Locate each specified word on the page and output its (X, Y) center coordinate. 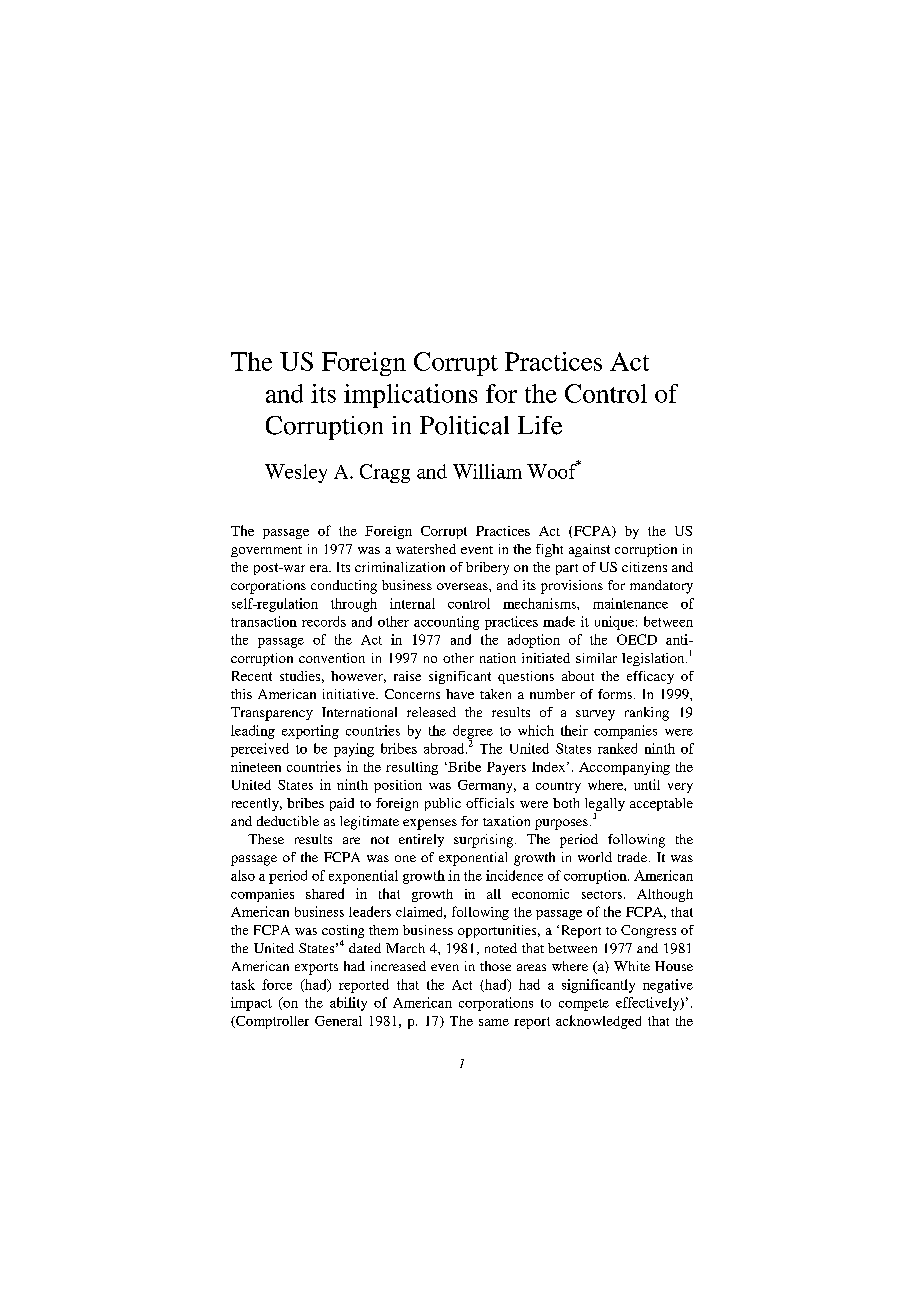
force (277, 984)
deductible (288, 821)
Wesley (296, 473)
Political (464, 425)
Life (540, 425)
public (443, 804)
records (324, 621)
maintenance (630, 603)
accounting (446, 623)
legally (605, 806)
